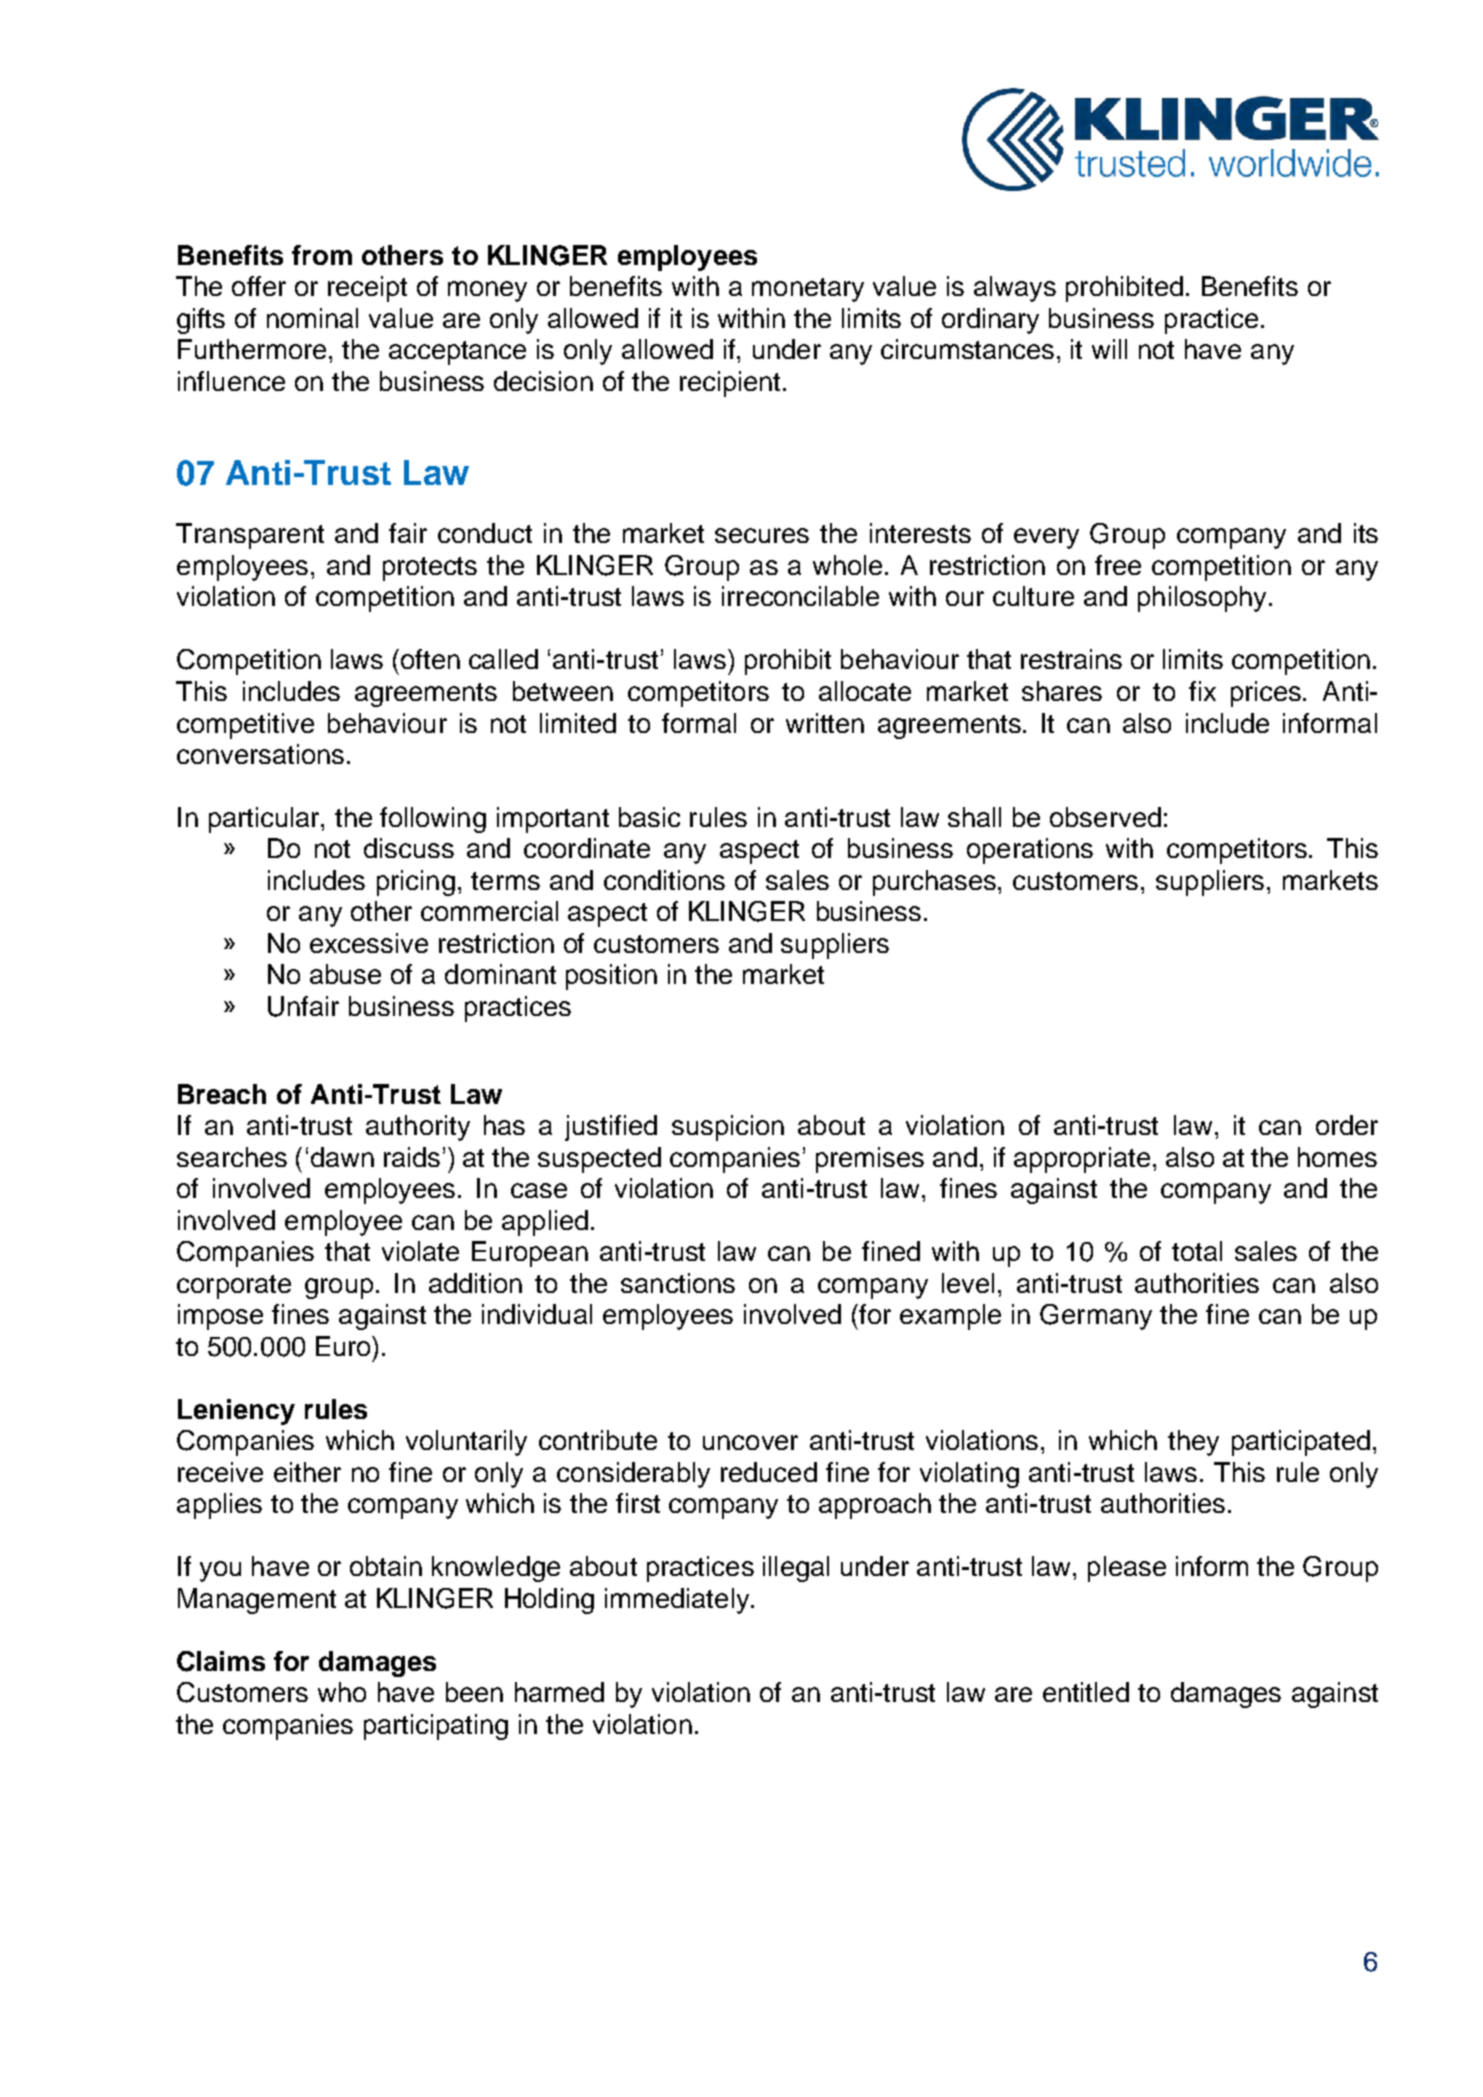  What do you see at coordinates (1109, 349) in the screenshot?
I see `will` at bounding box center [1109, 349].
